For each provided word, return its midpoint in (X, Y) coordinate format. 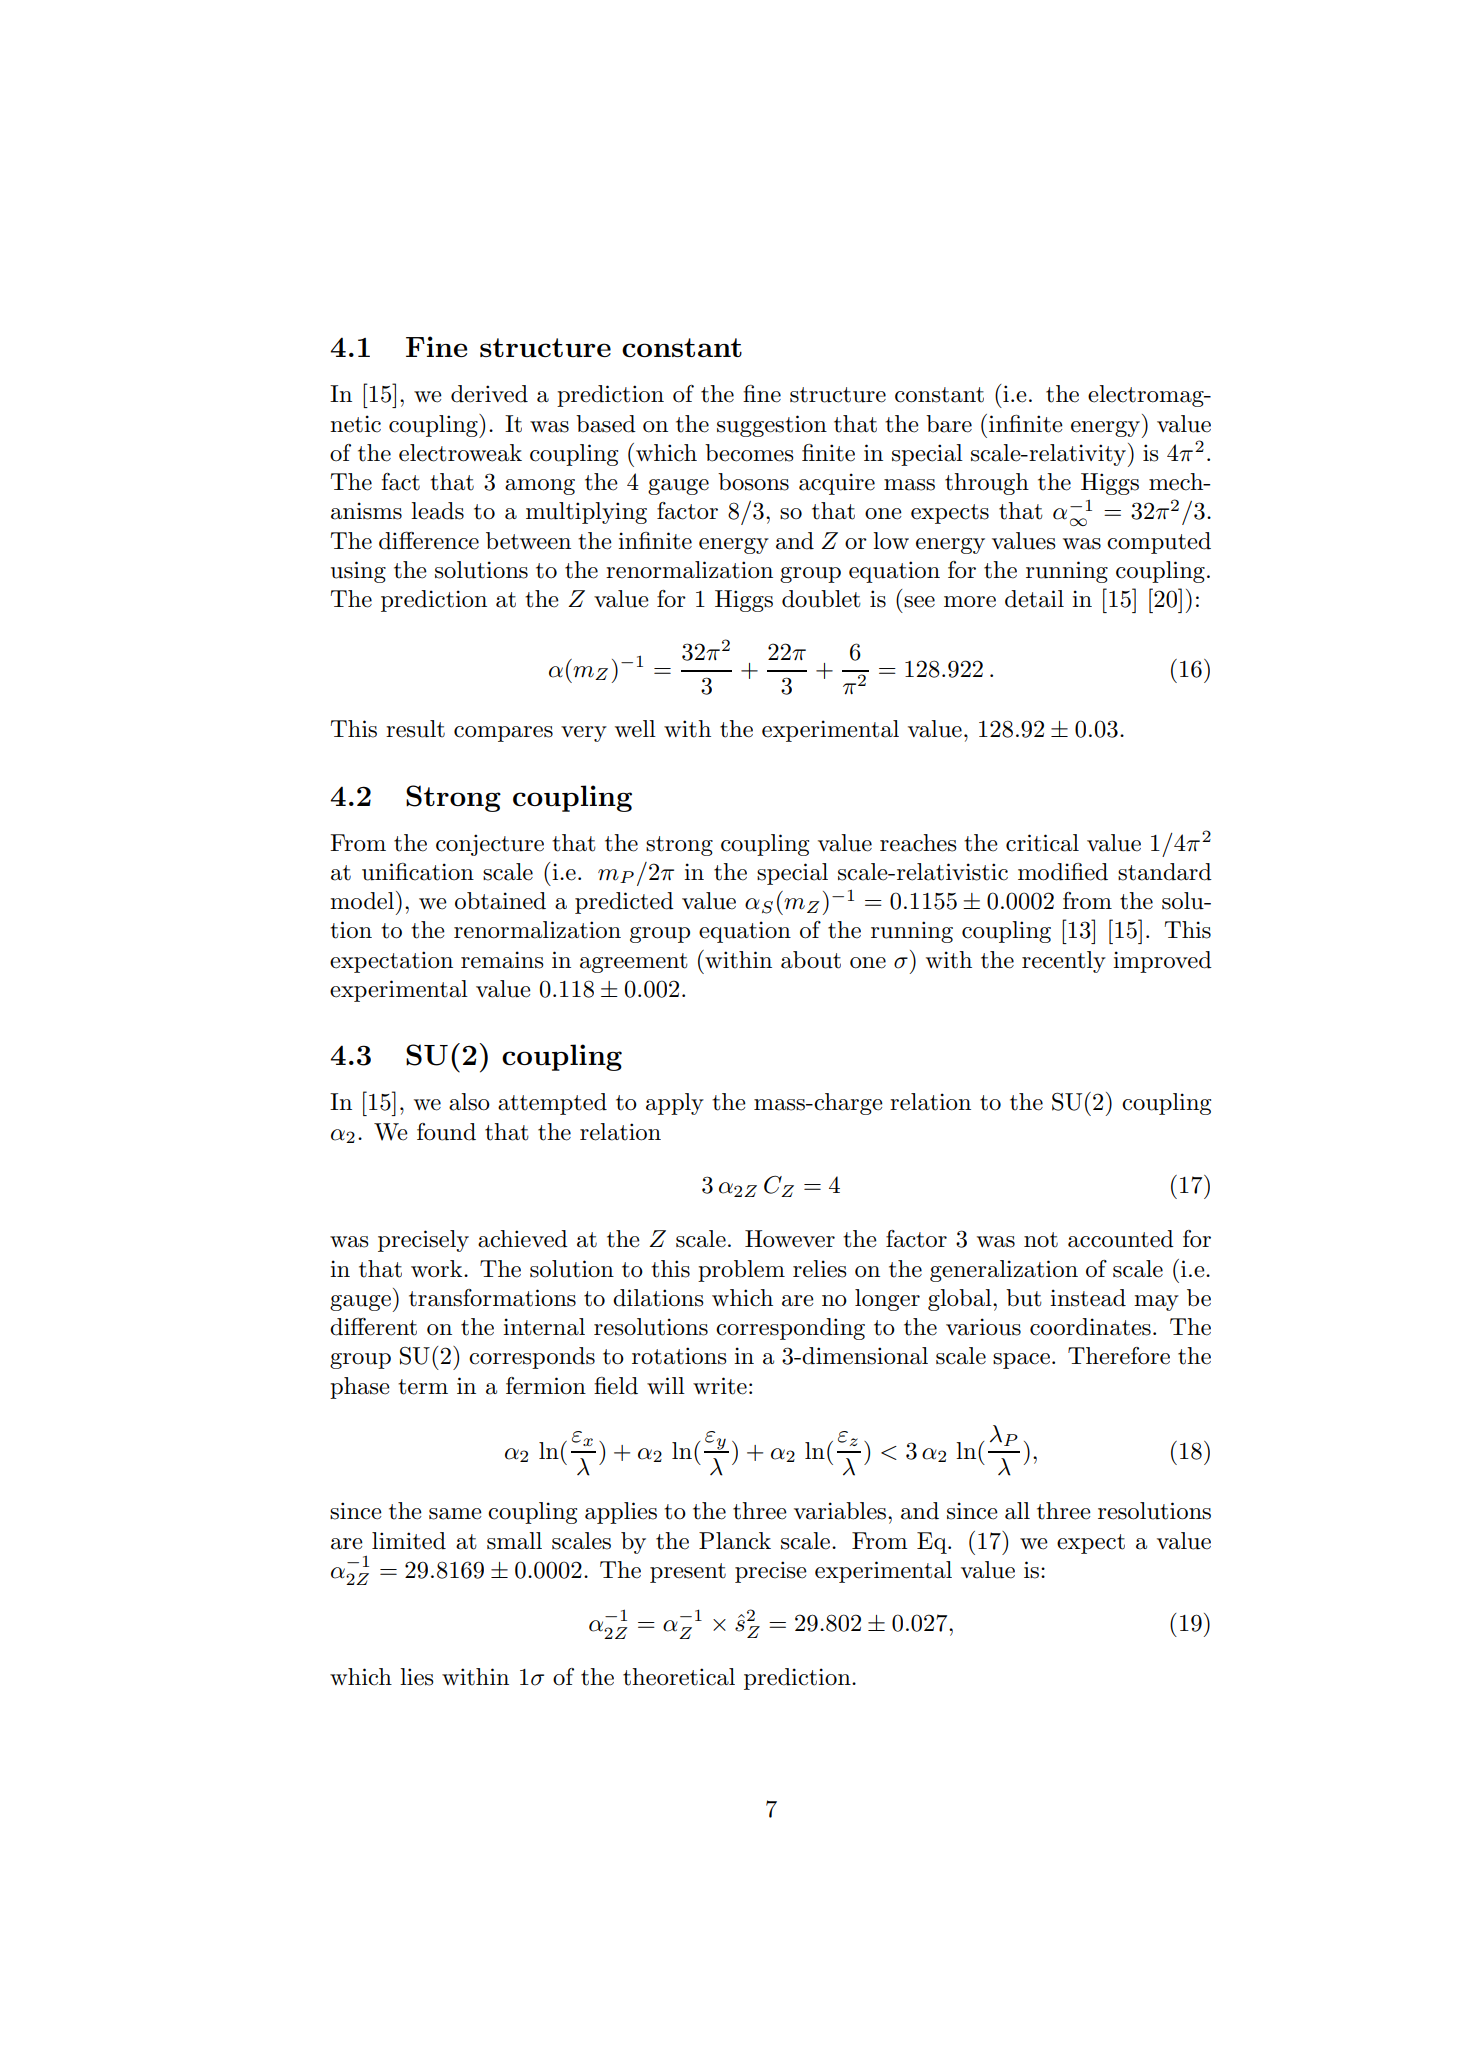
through (987, 484)
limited (409, 1541)
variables (841, 1511)
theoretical (679, 1677)
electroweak (460, 453)
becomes (749, 453)
